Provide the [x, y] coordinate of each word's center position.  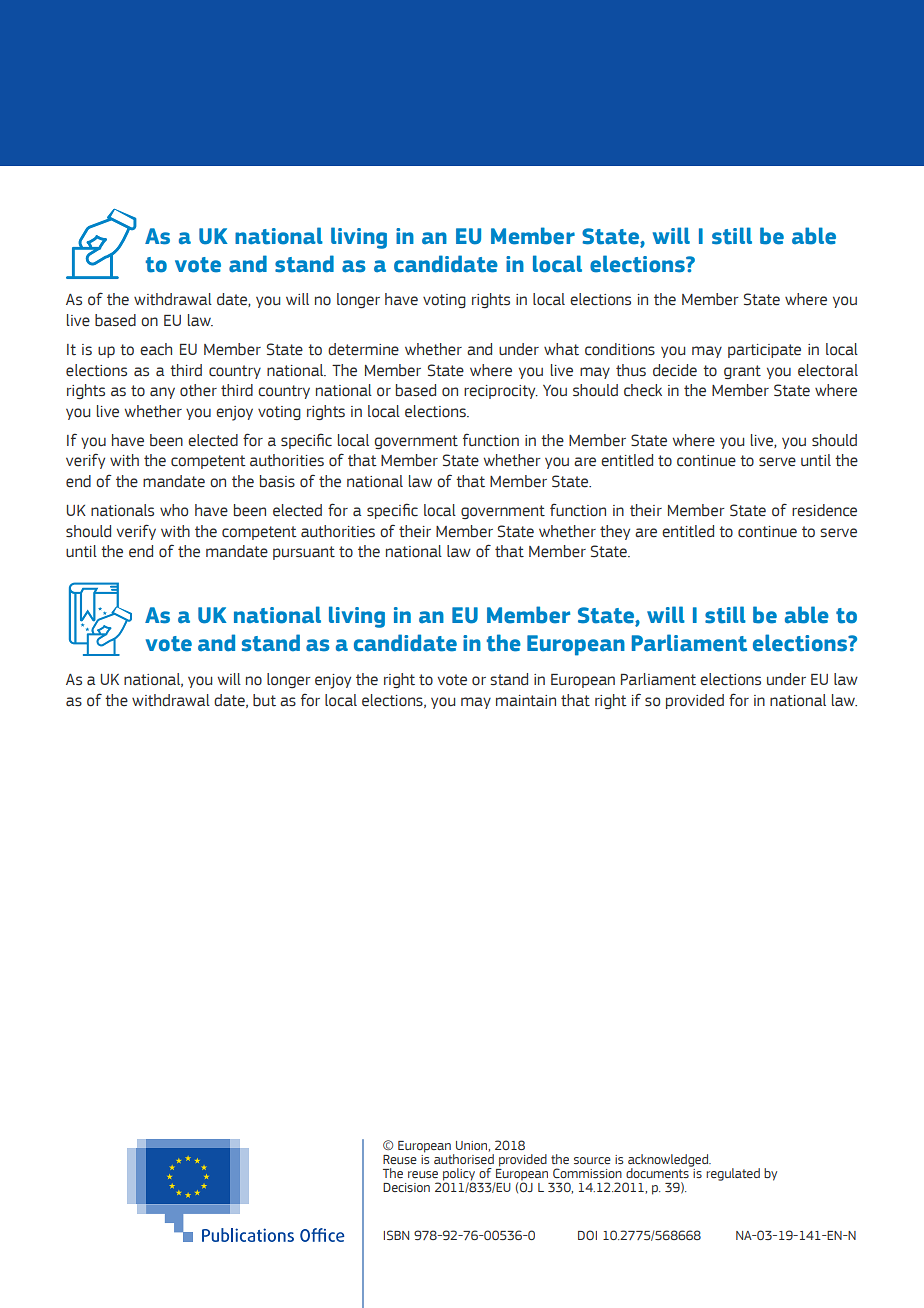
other [198, 390]
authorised [464, 1157]
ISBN [396, 1235]
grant [742, 372]
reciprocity [501, 392]
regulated [733, 1174]
